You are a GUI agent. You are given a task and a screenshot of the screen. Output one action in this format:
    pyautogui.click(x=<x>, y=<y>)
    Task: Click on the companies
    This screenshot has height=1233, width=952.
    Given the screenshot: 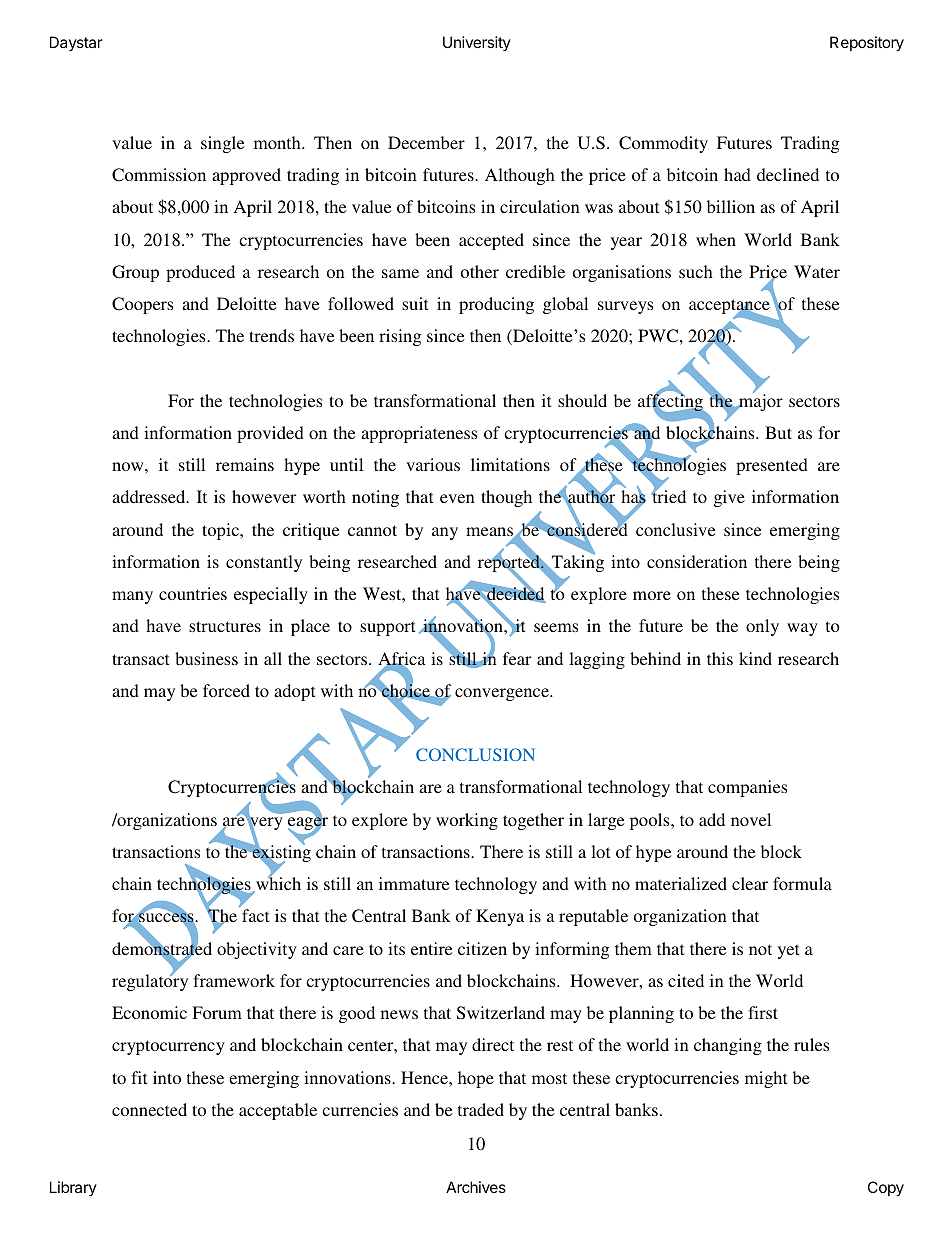 What is the action you would take?
    pyautogui.click(x=747, y=788)
